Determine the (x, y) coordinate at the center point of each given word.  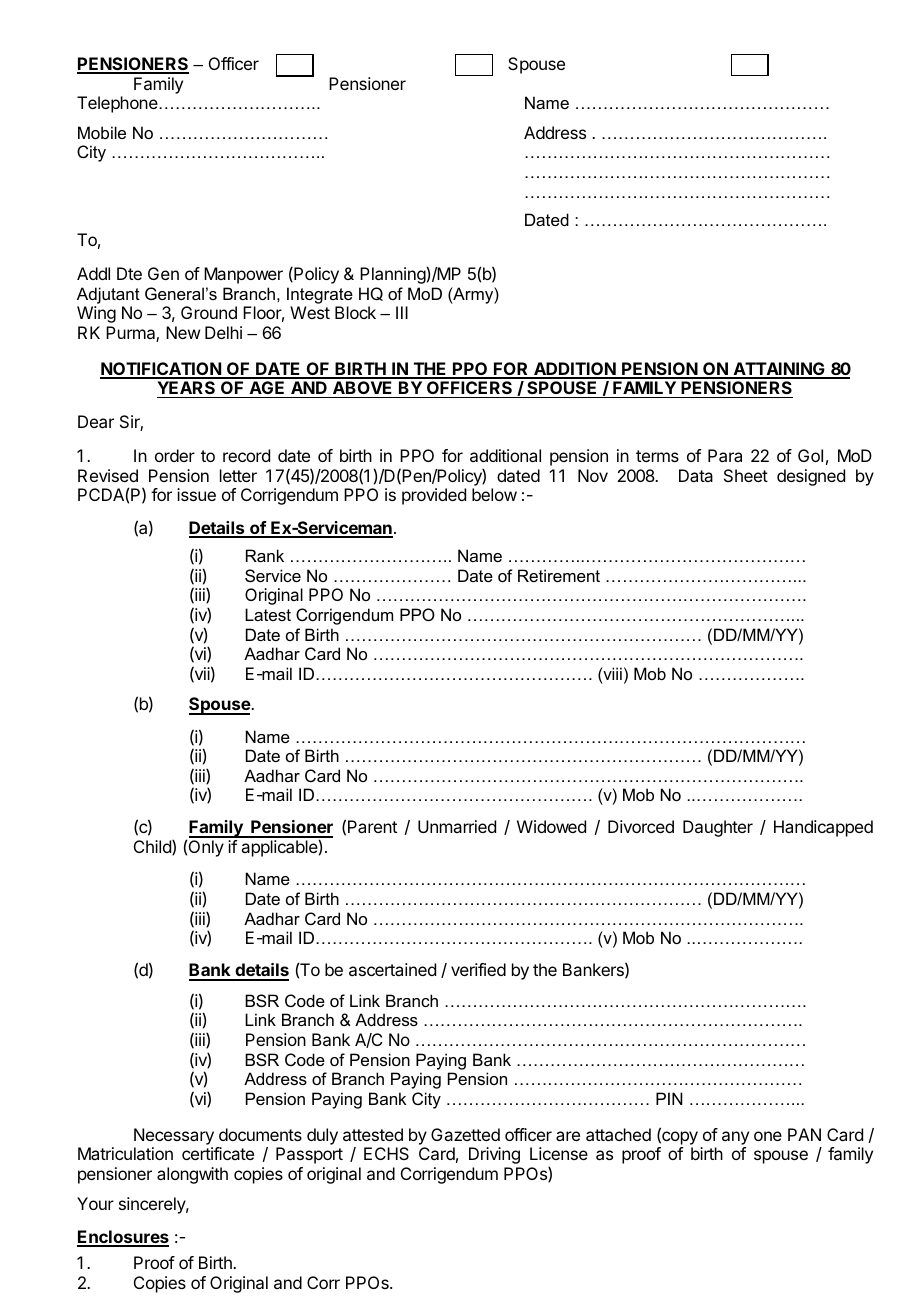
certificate (218, 1153)
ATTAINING (779, 370)
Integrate (320, 295)
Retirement (559, 575)
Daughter (718, 828)
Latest (268, 614)
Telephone (118, 104)
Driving (494, 1155)
